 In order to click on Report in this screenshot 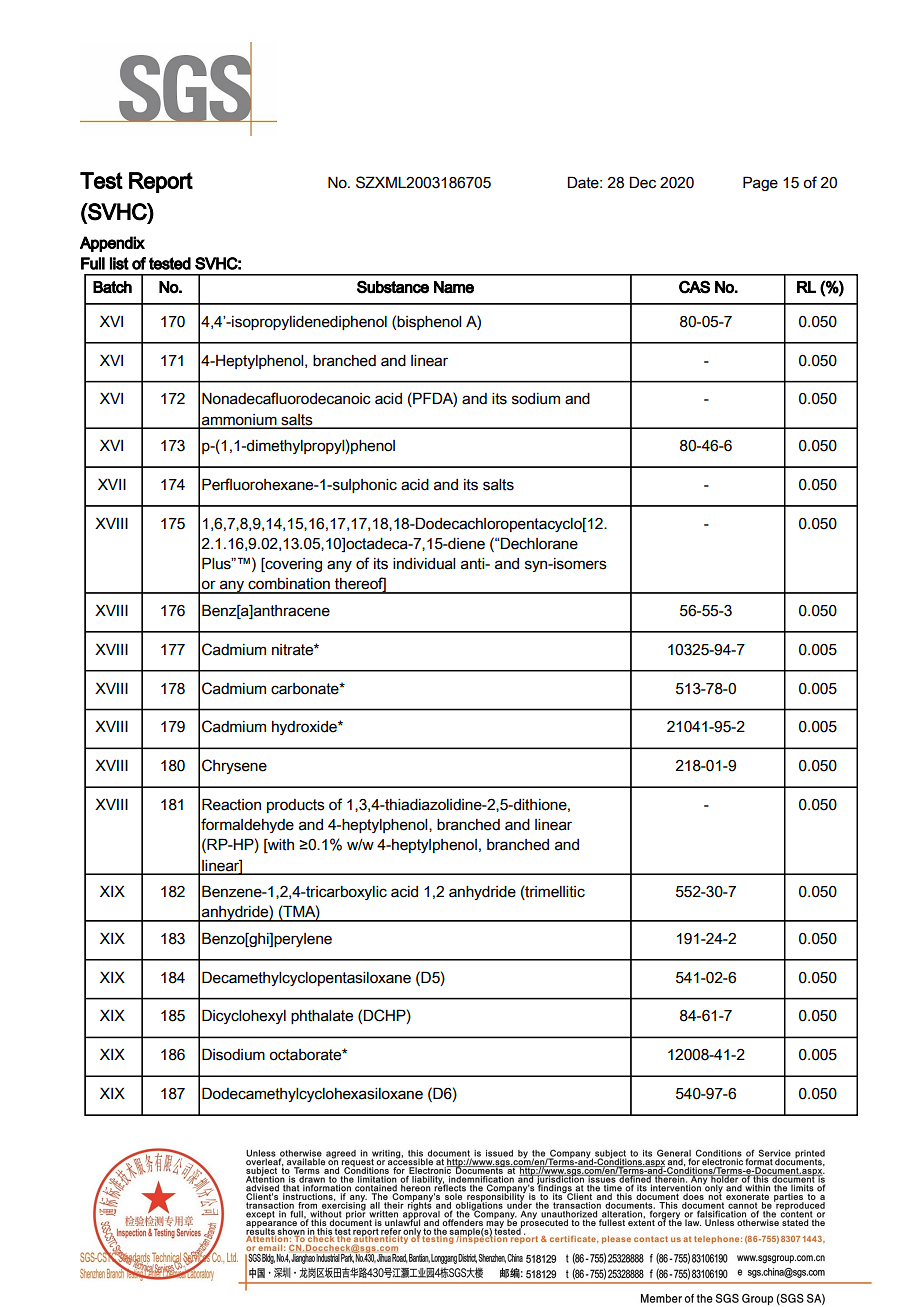, I will do `click(161, 182)`.
